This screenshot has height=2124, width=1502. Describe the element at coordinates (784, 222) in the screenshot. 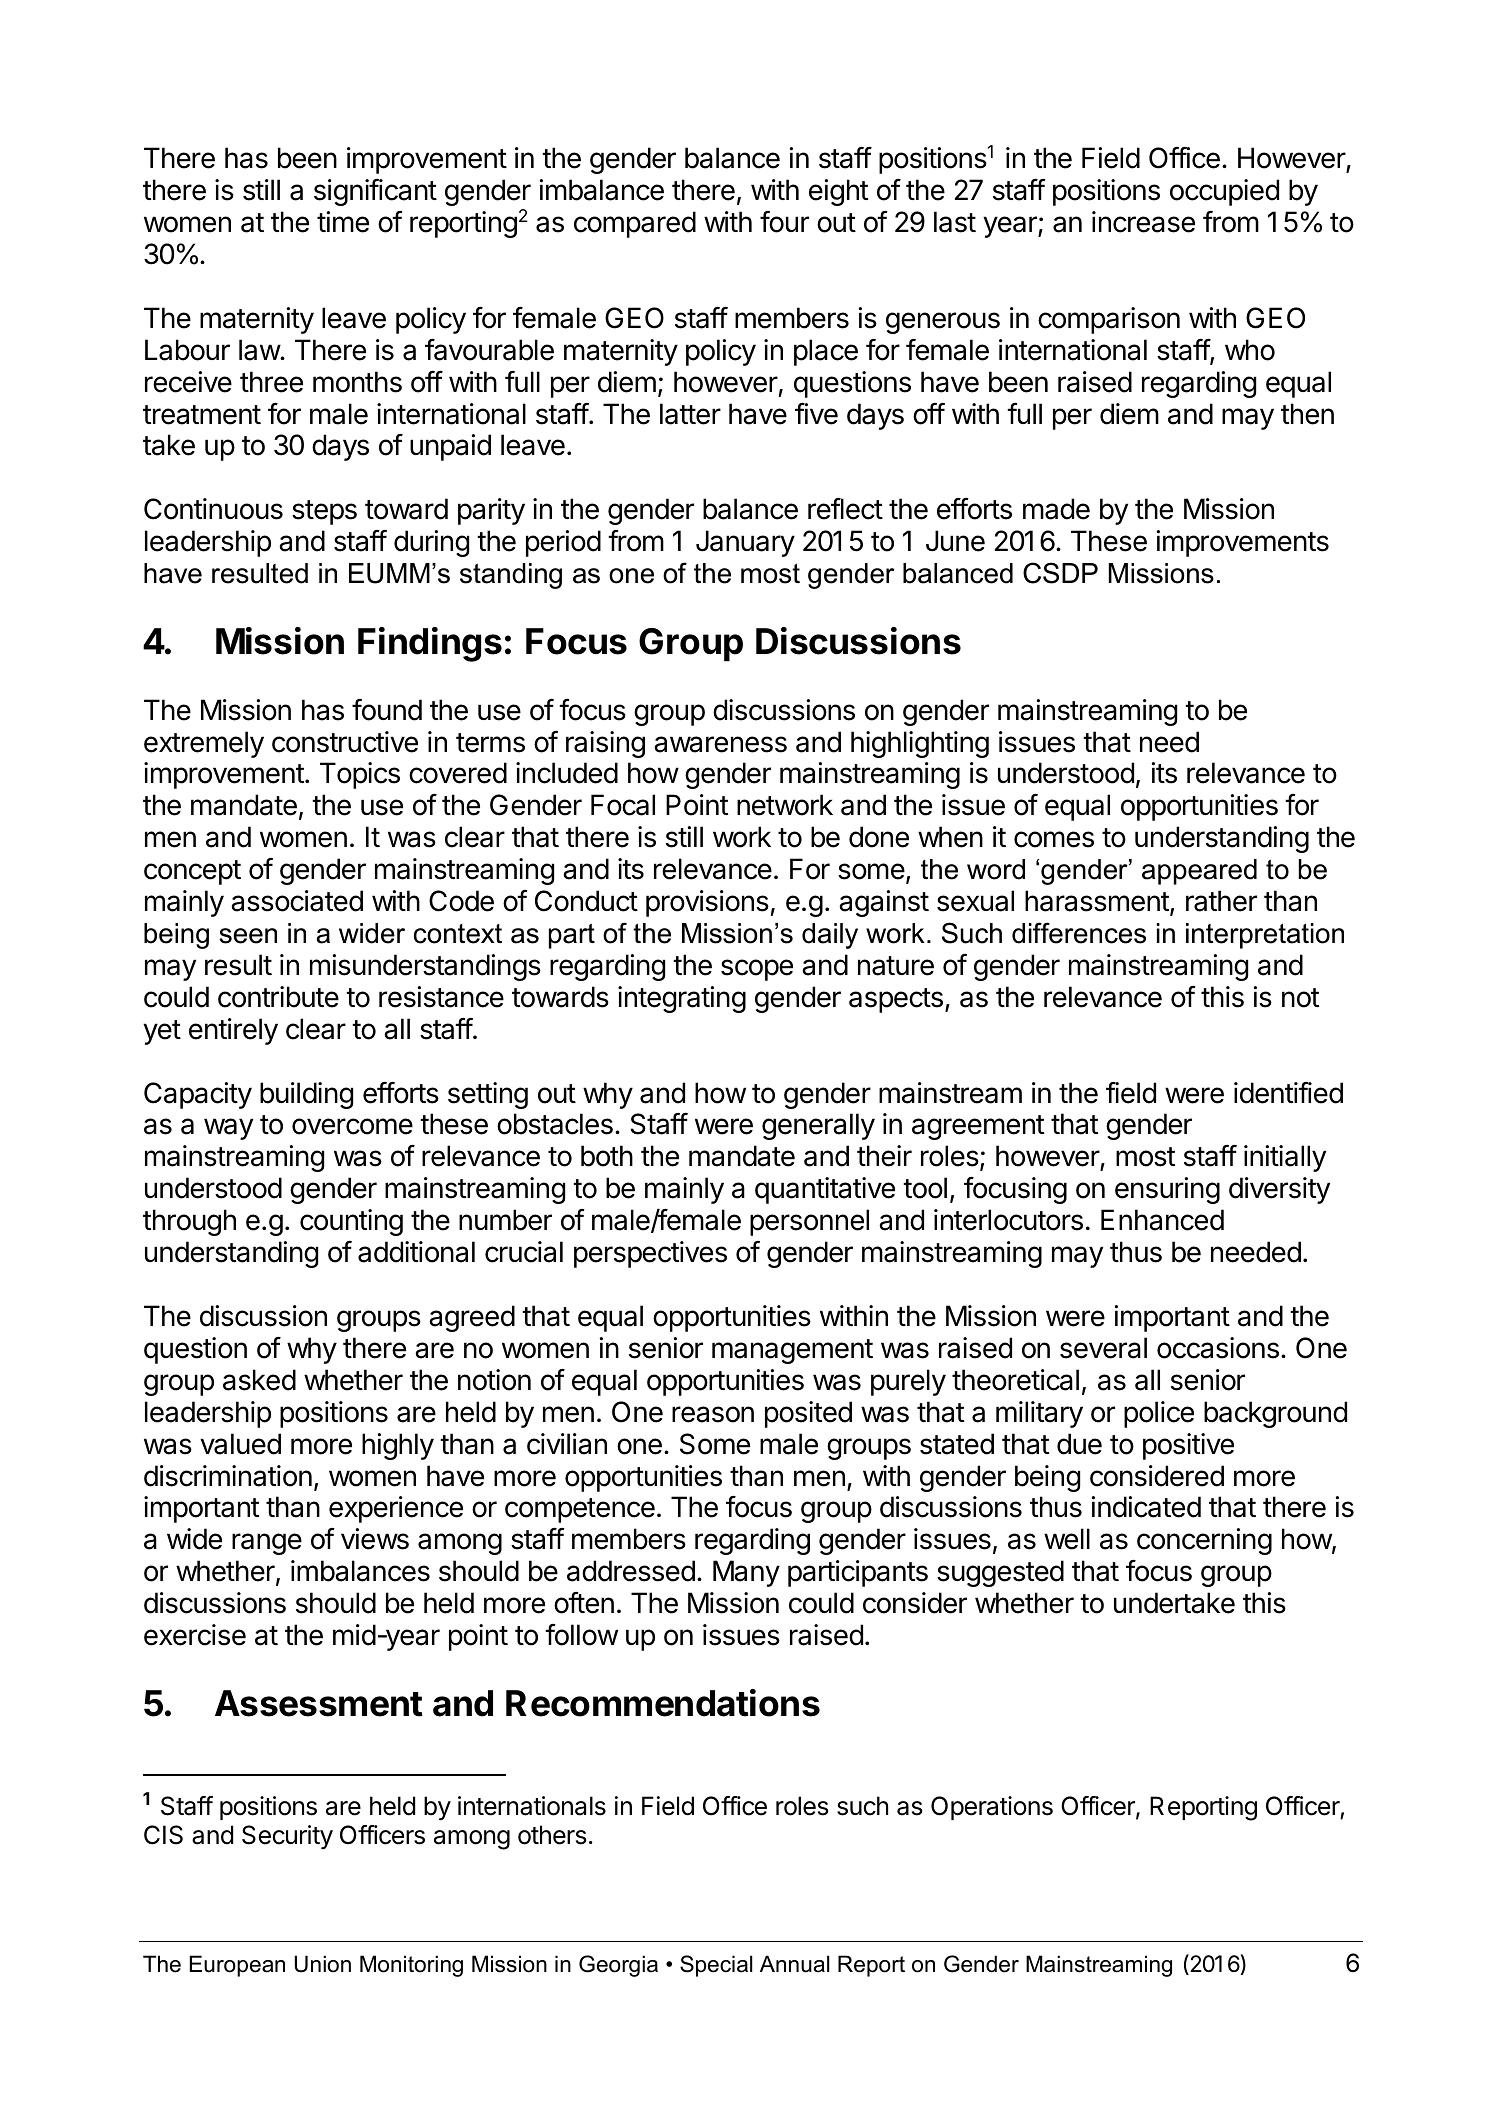

I see `four` at that location.
